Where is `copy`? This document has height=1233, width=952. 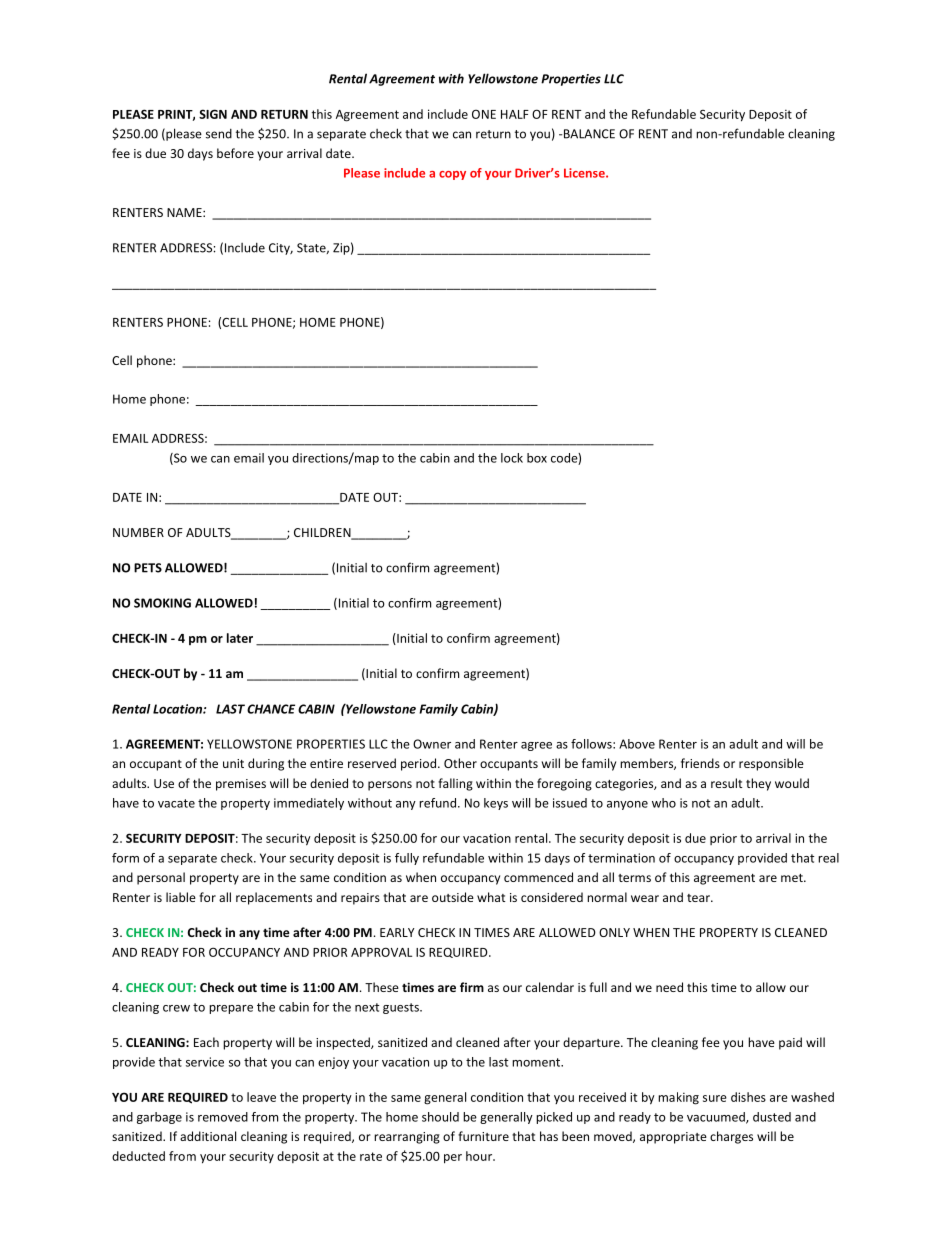
copy is located at coordinates (452, 175).
